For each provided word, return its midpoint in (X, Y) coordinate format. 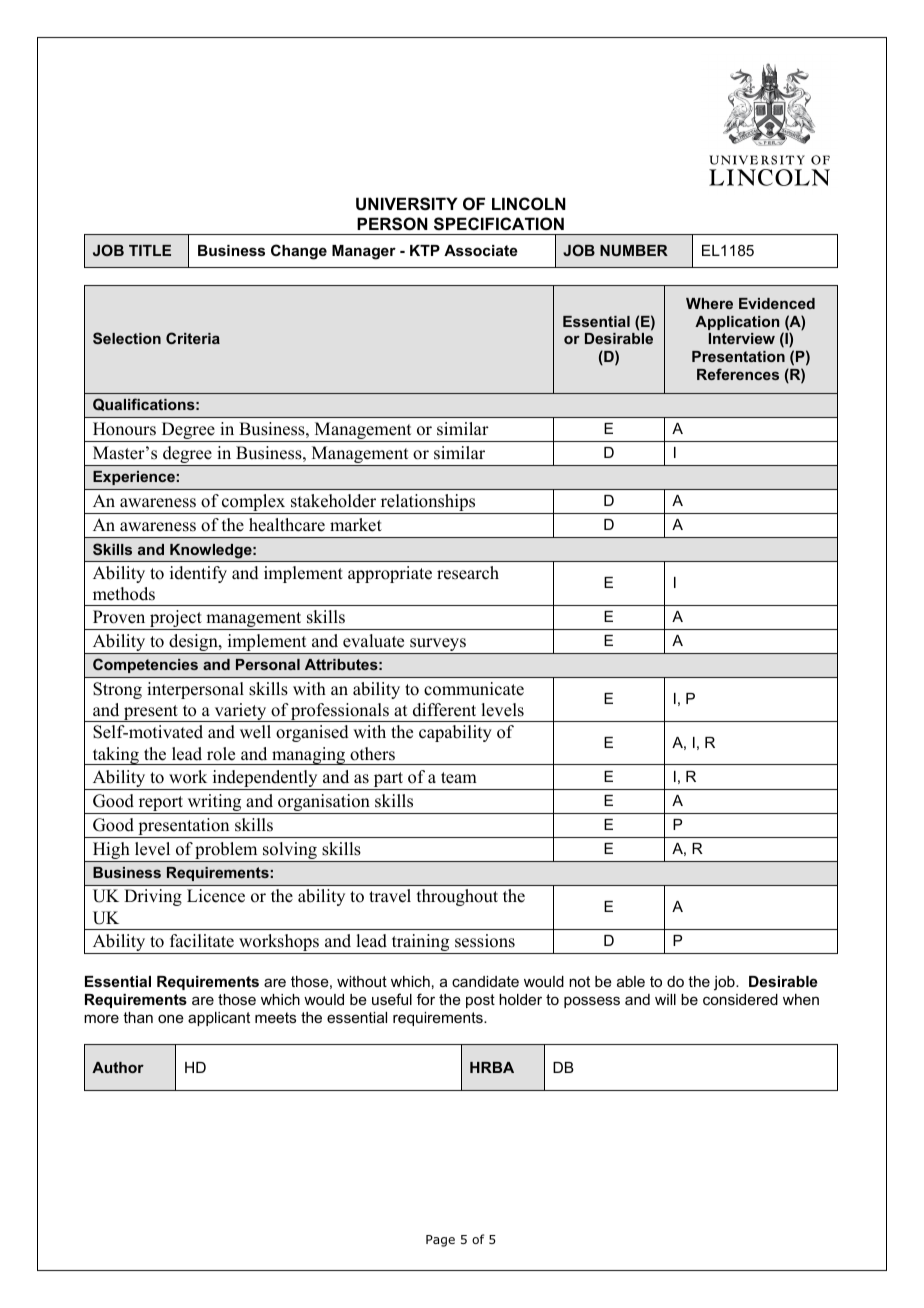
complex (254, 504)
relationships (428, 504)
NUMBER (634, 250)
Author (118, 1067)
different (444, 710)
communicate (474, 689)
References (738, 374)
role (221, 754)
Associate (481, 250)
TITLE (150, 250)
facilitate (202, 941)
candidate (485, 981)
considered (740, 999)
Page (440, 1241)
